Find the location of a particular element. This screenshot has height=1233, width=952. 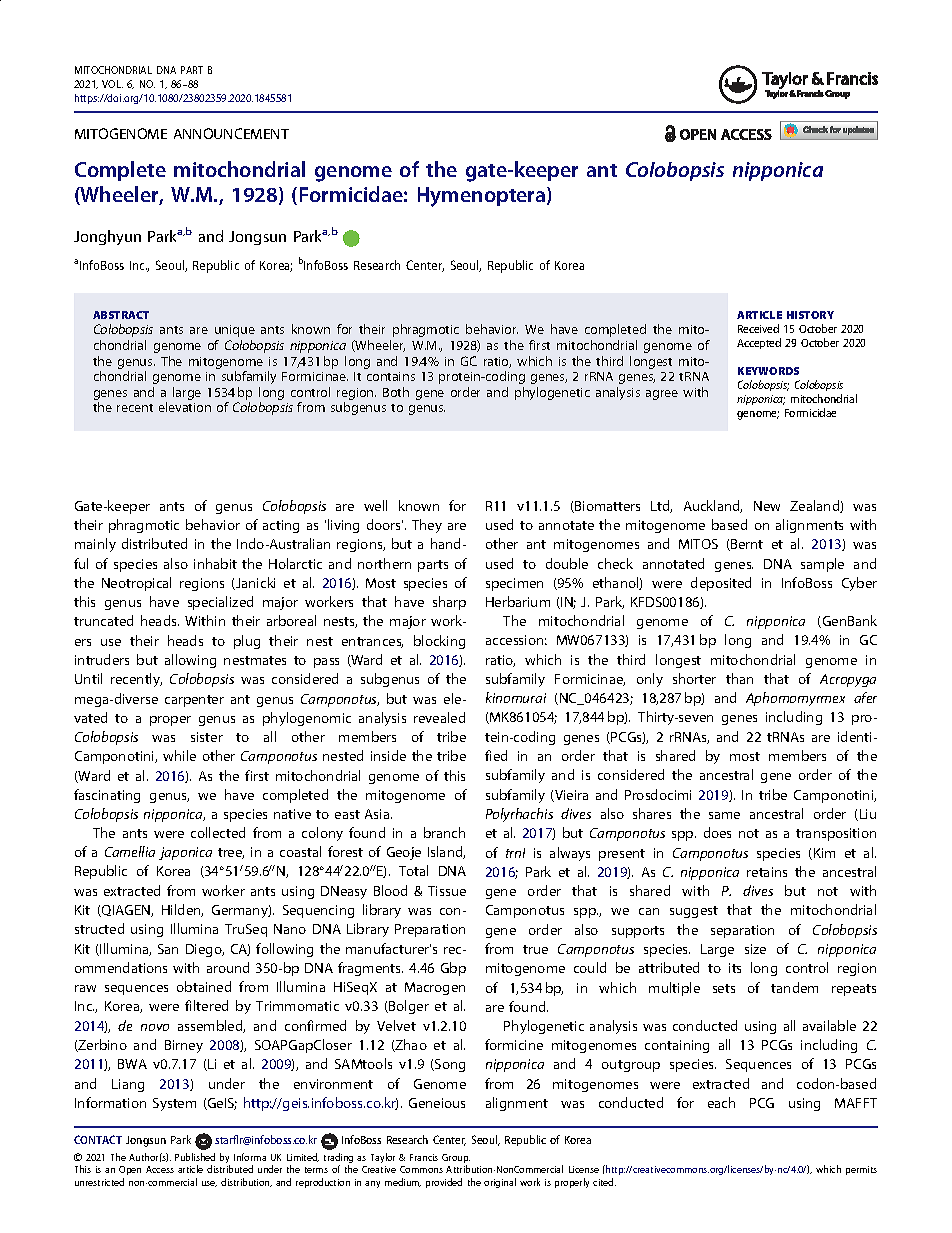

while is located at coordinates (179, 755).
